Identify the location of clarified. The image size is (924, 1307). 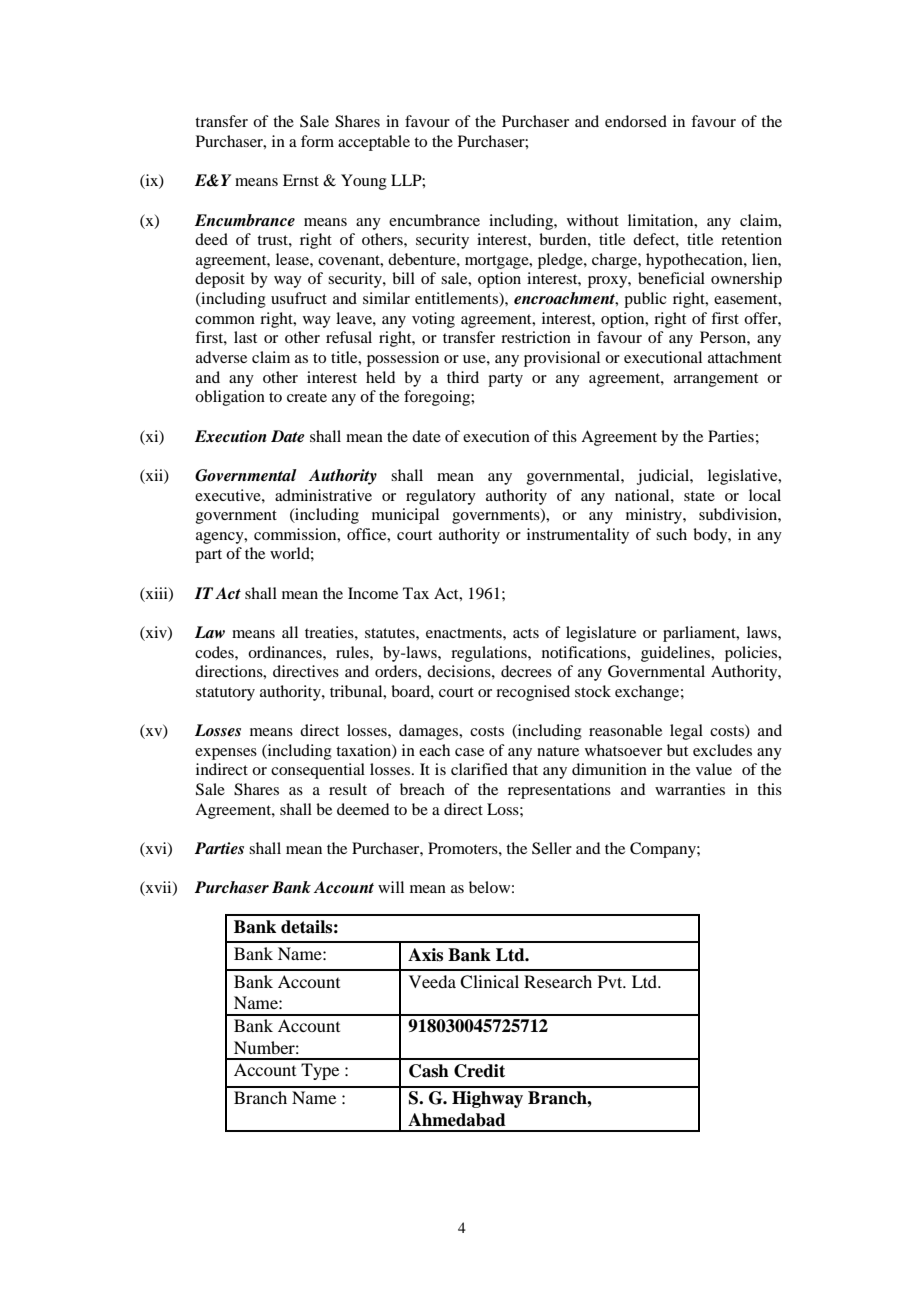
(479, 769).
